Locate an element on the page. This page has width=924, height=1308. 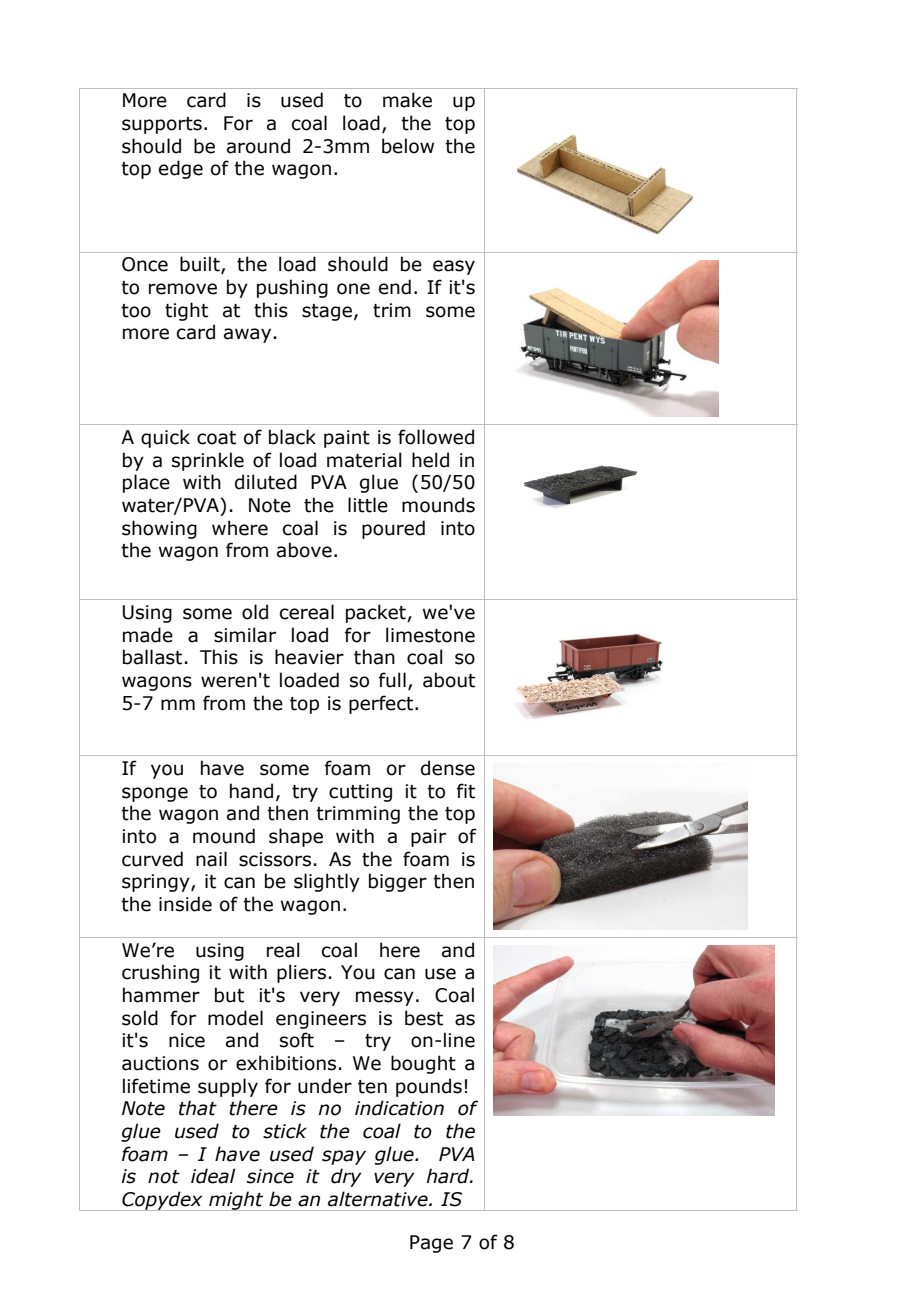
ballast is located at coordinates (152, 657).
